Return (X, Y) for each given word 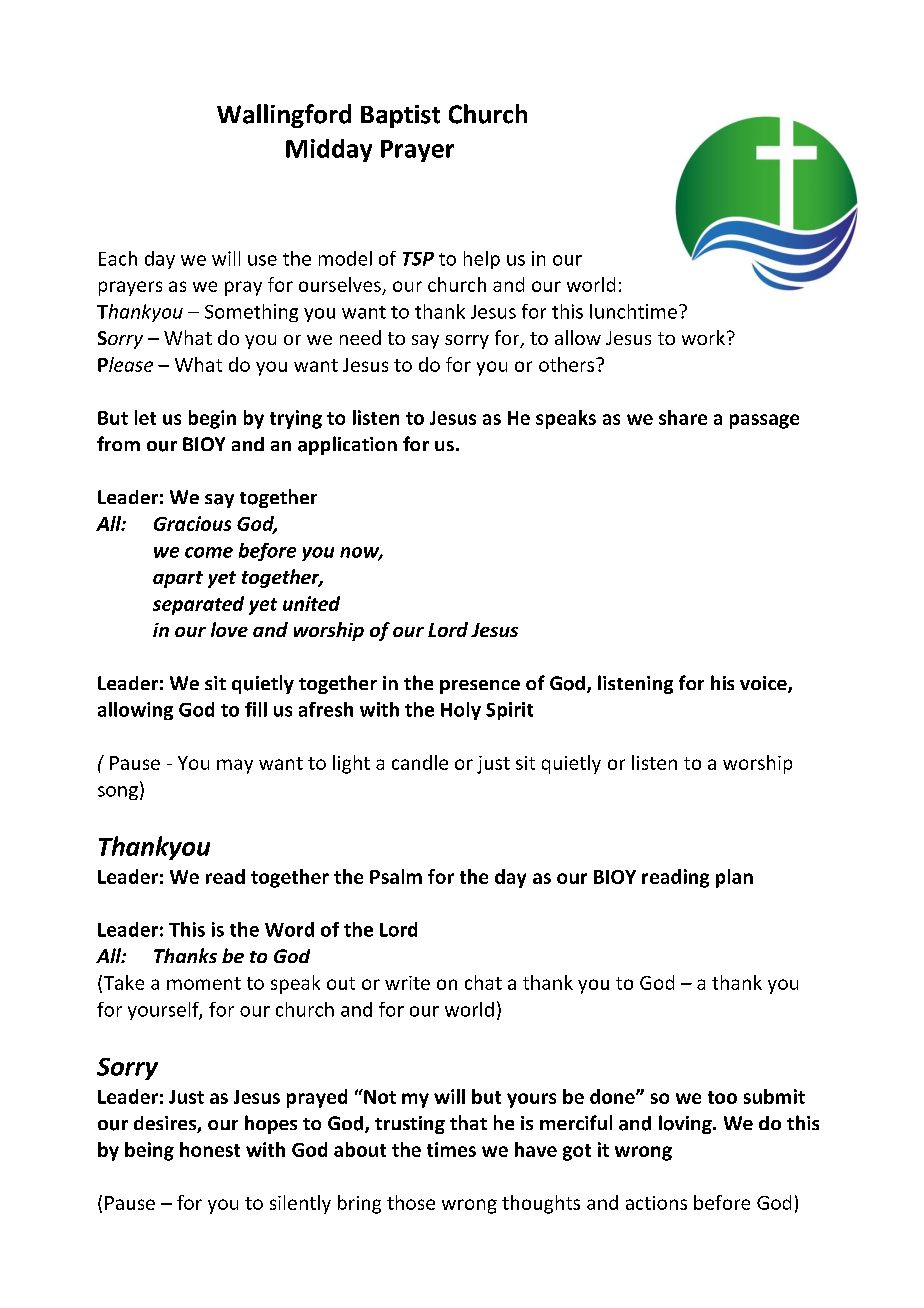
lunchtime (633, 311)
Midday (329, 150)
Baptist (400, 116)
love (229, 629)
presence (480, 687)
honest (210, 1149)
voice (764, 684)
